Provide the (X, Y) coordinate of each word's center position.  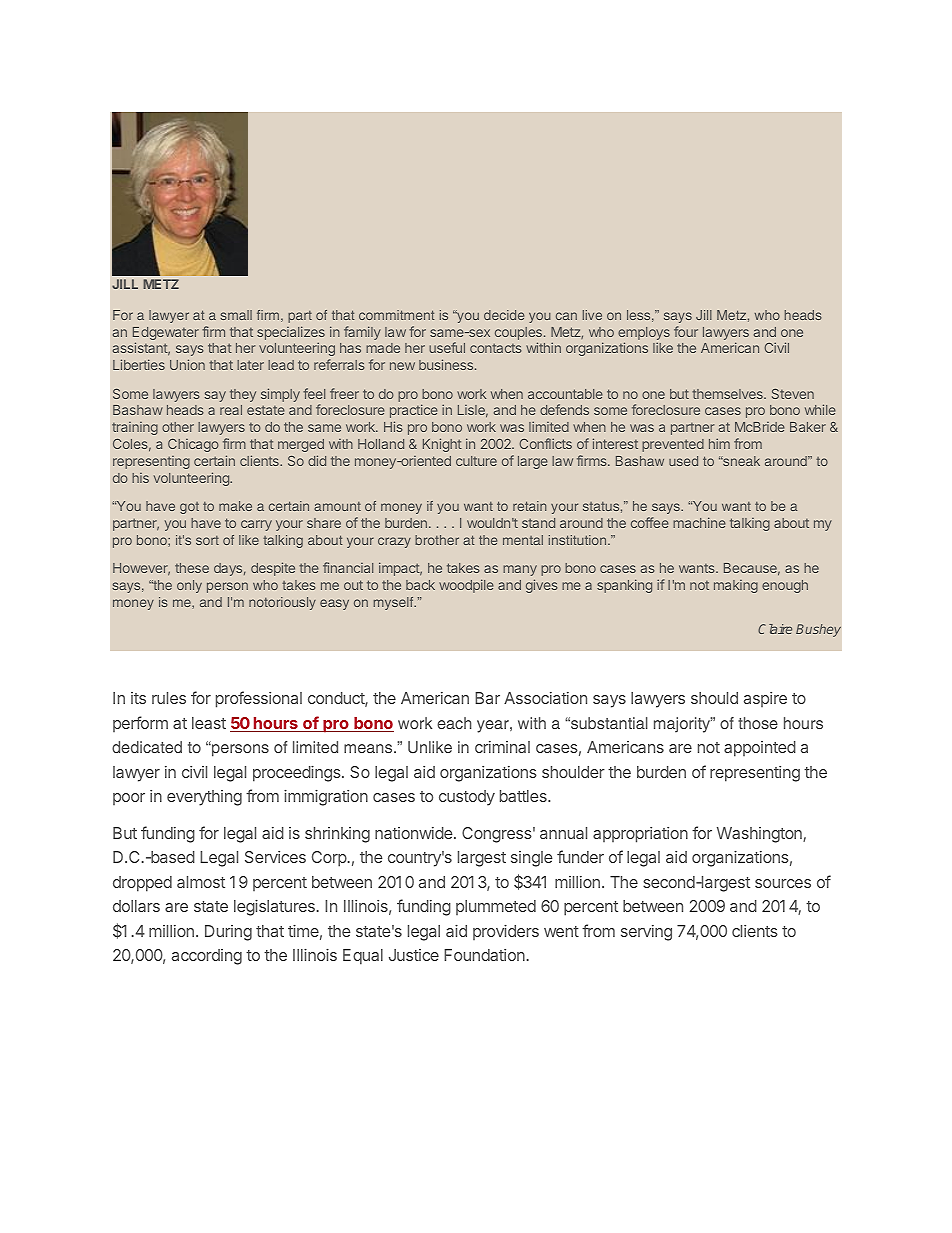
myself (395, 603)
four (686, 331)
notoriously (282, 603)
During (228, 933)
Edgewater (166, 335)
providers (506, 932)
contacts (496, 348)
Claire (775, 629)
